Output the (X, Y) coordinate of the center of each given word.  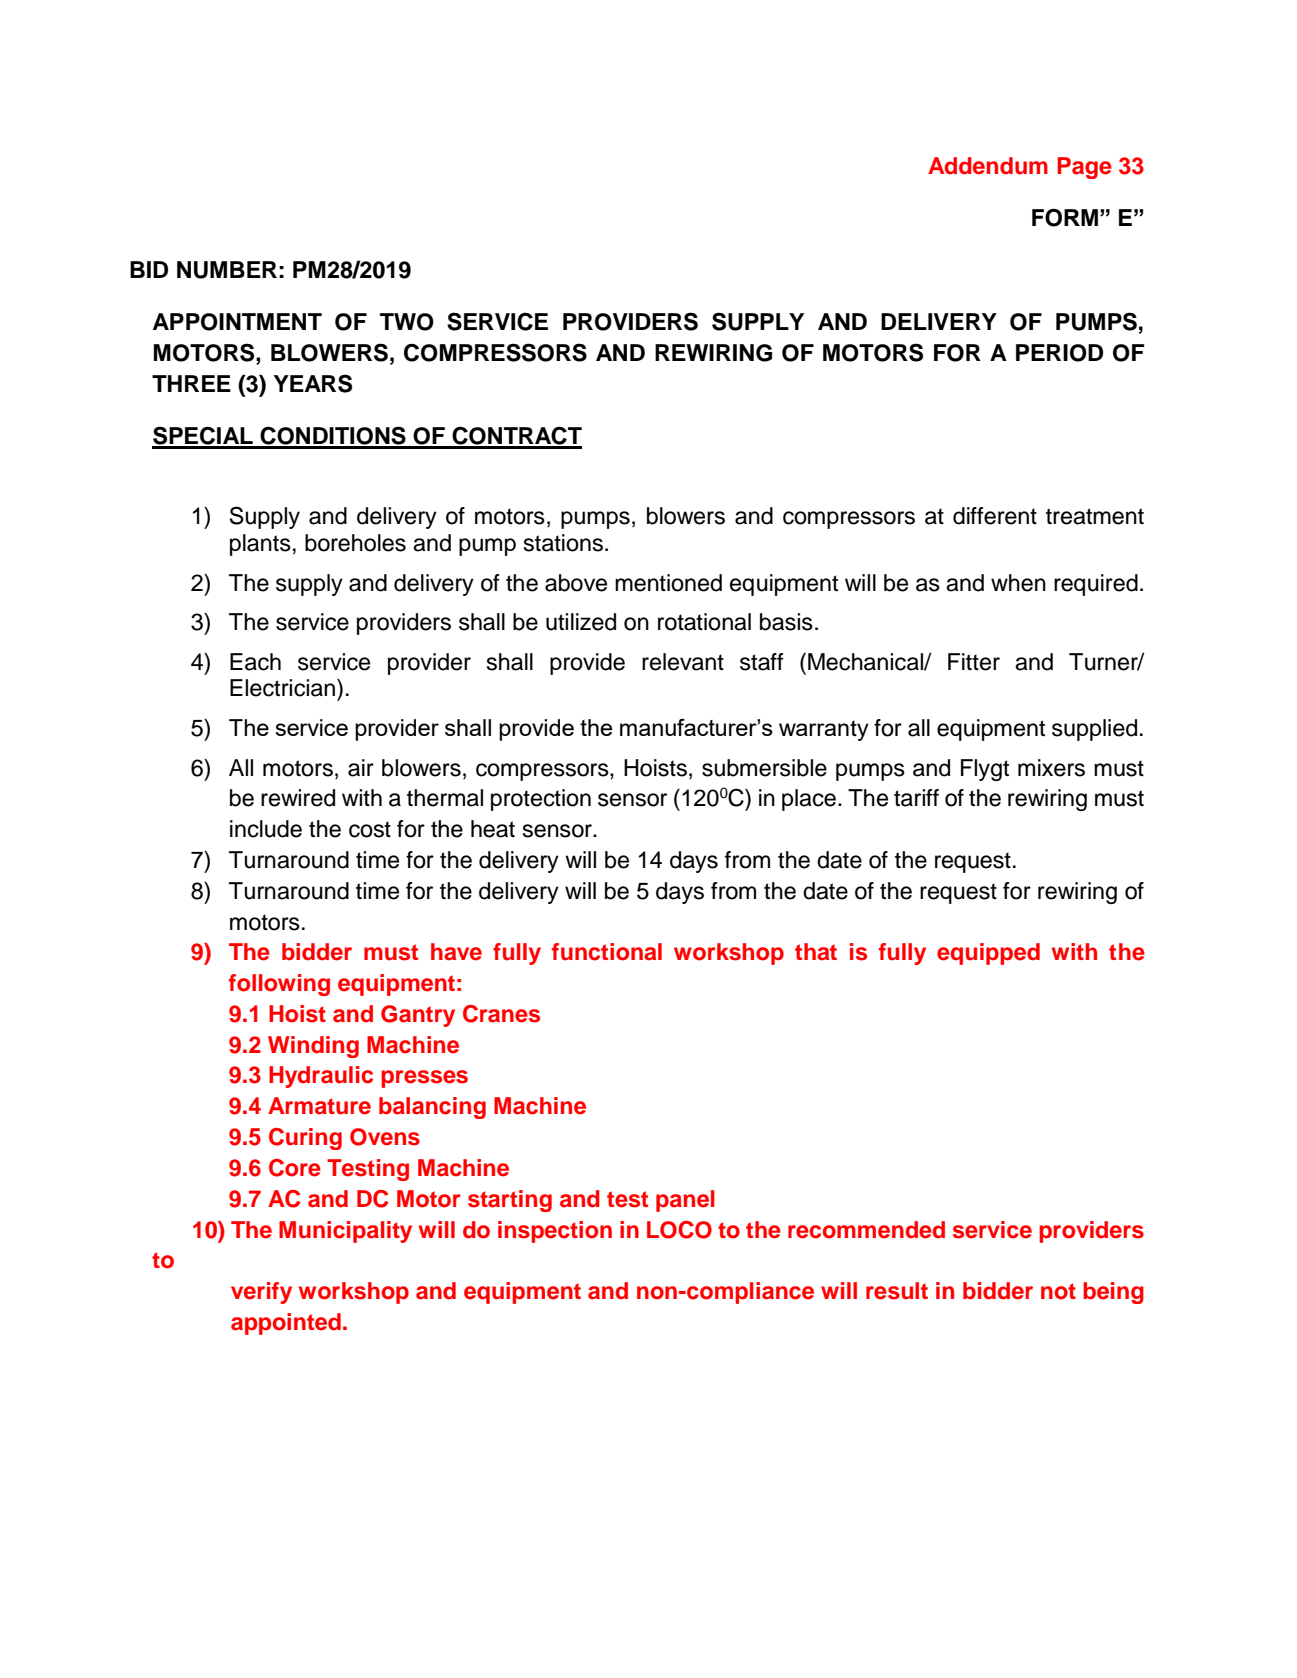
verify (261, 1293)
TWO (407, 322)
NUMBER (227, 270)
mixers (1051, 768)
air (361, 768)
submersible (764, 768)
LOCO (679, 1230)
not (1058, 1291)
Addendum (988, 166)
